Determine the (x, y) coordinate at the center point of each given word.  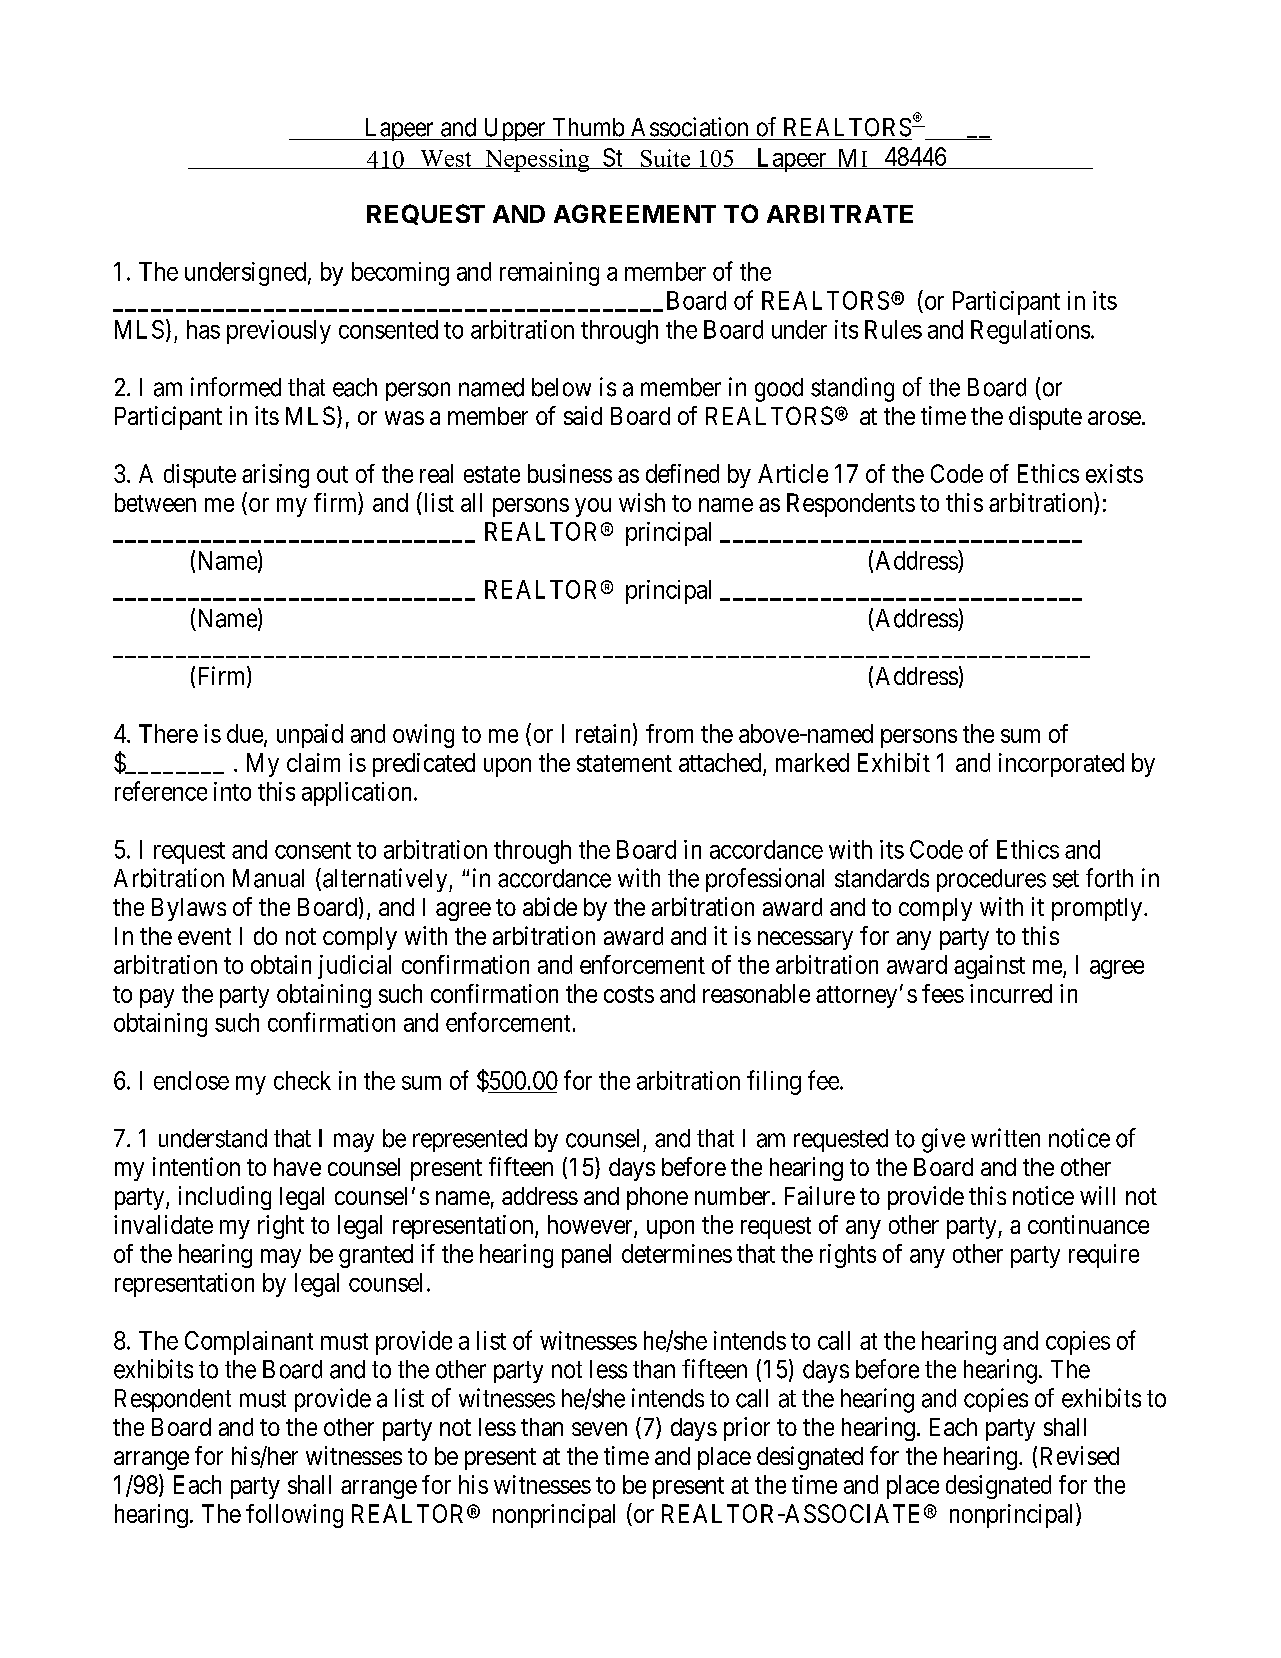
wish (642, 502)
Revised (1080, 1455)
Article (793, 473)
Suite (665, 159)
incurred (1011, 993)
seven (599, 1429)
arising (275, 476)
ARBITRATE (840, 214)
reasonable (756, 993)
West (446, 159)
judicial (354, 967)
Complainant (249, 1343)
